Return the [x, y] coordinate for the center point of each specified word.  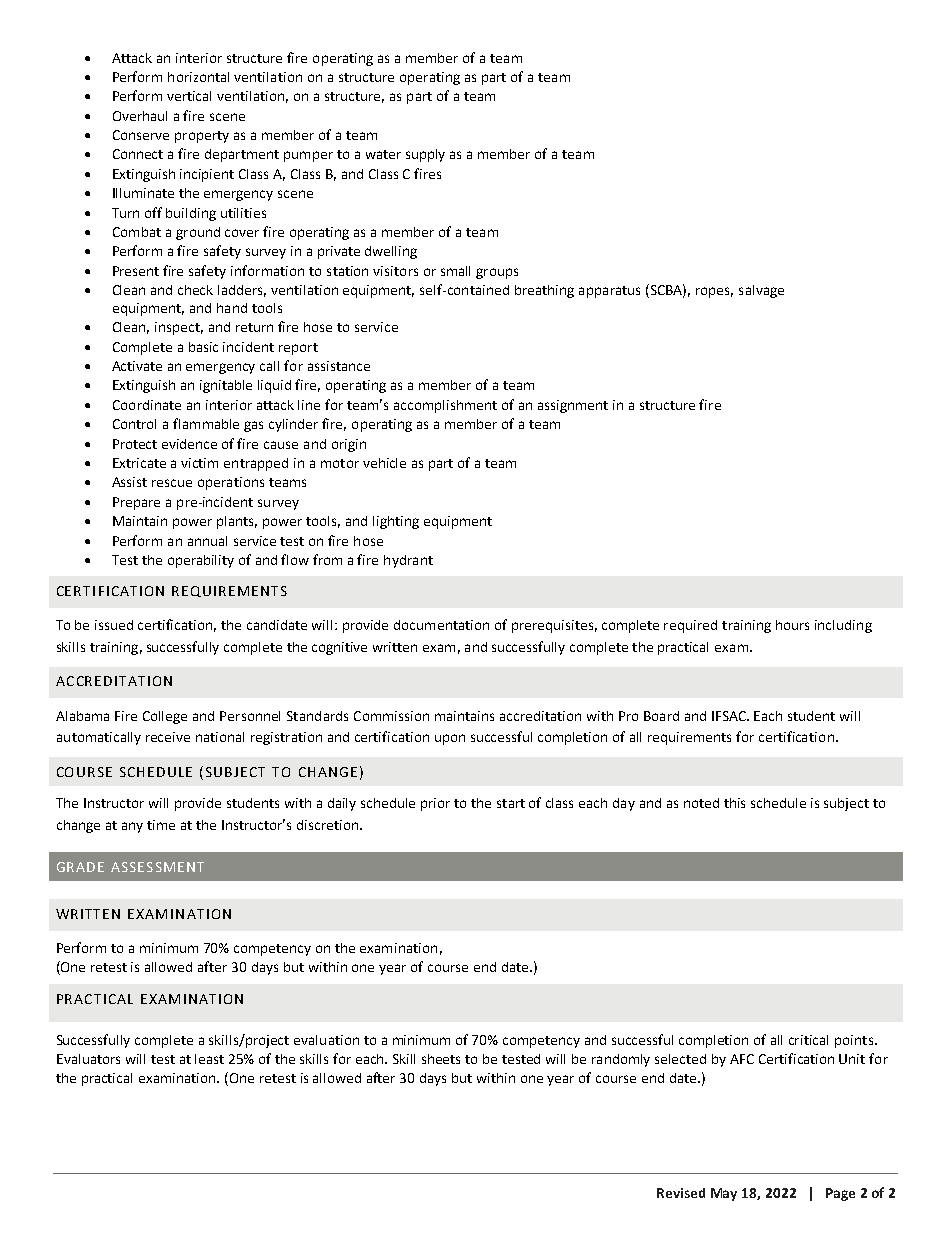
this [734, 803]
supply [425, 155]
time [161, 825]
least [209, 1059]
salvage [761, 291]
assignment [573, 406]
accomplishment [445, 406]
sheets [441, 1059]
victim [199, 463]
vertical [189, 96]
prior [435, 804]
